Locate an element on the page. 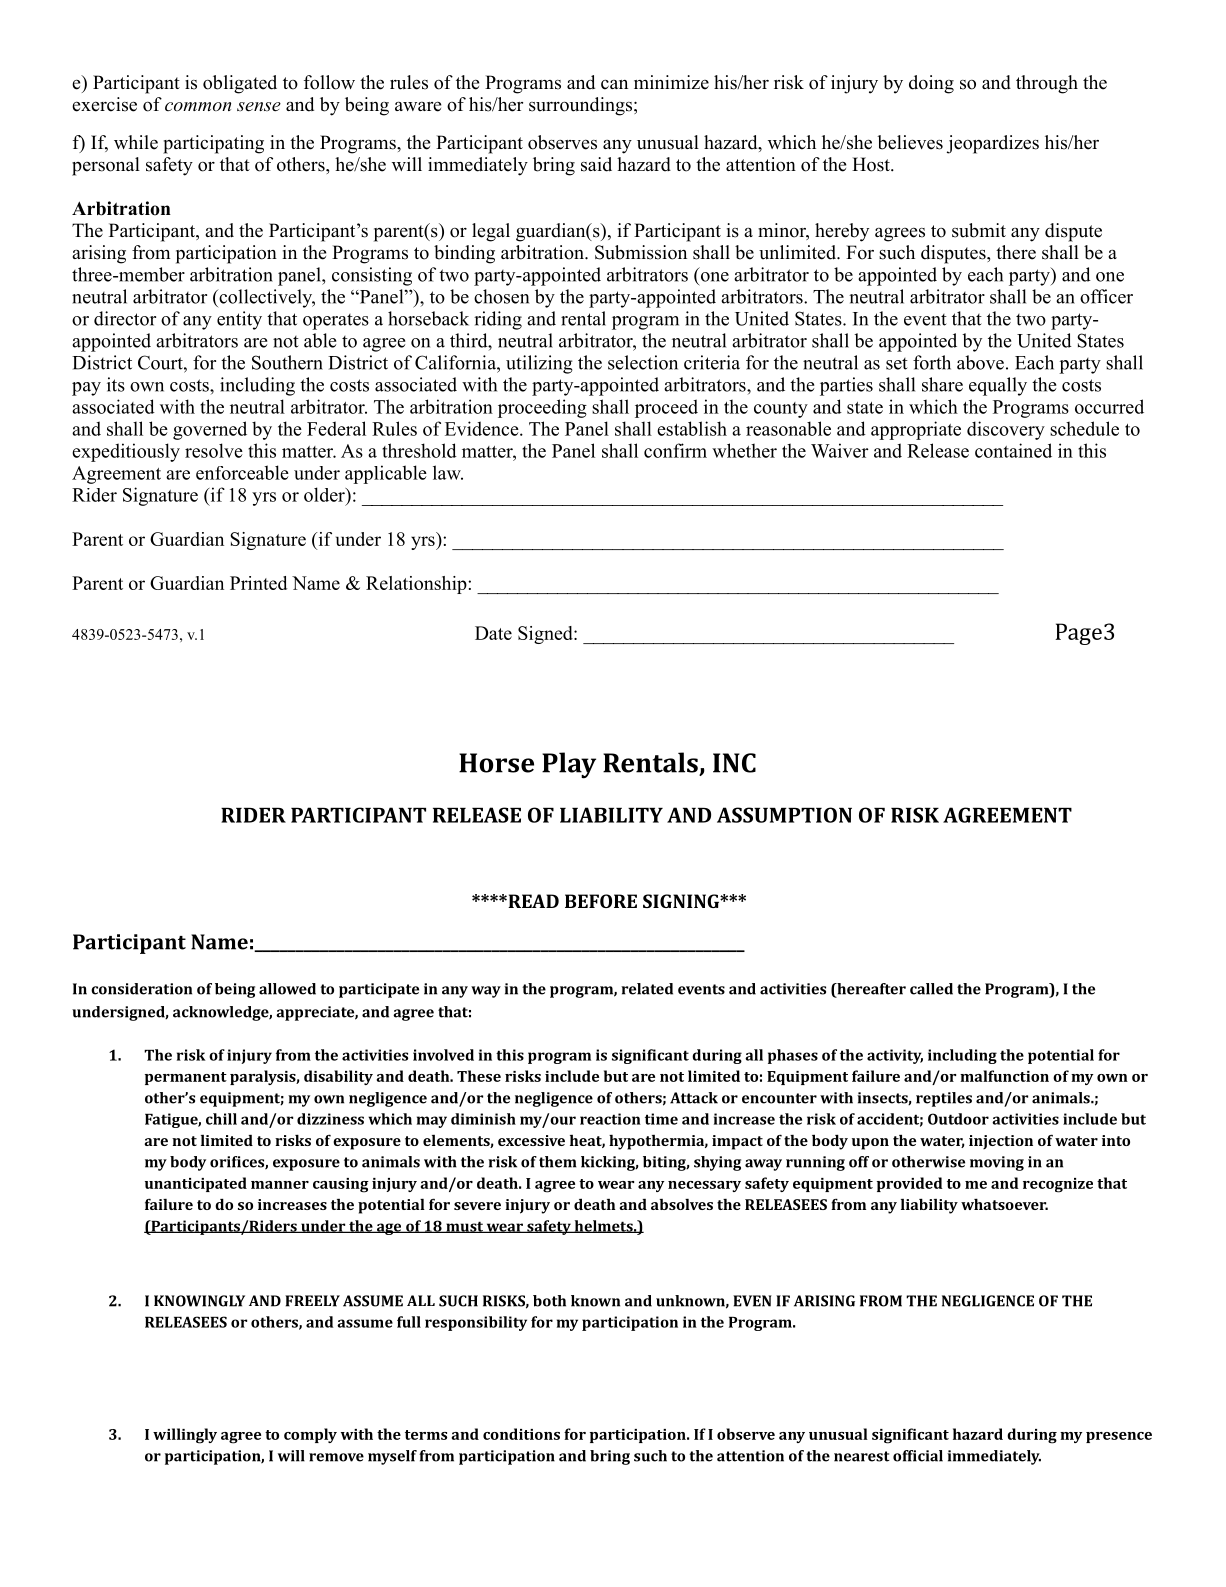 This document has height=1587, width=1226. jeopardizes is located at coordinates (993, 144).
